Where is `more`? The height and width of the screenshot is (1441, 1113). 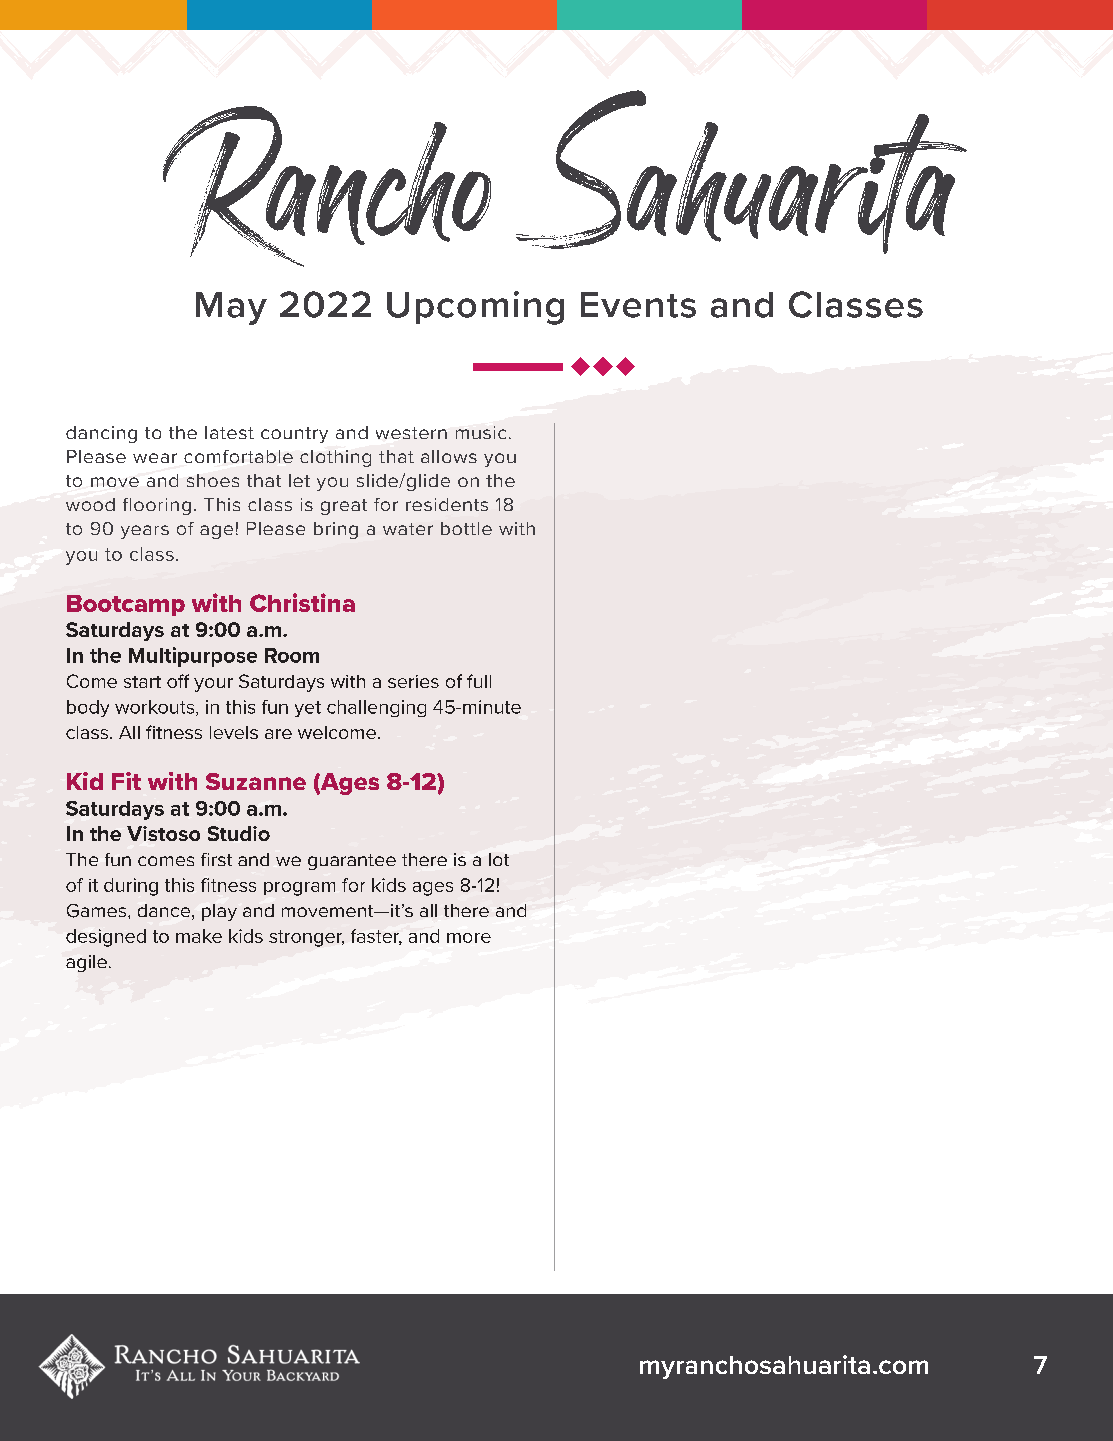
more is located at coordinates (469, 938).
